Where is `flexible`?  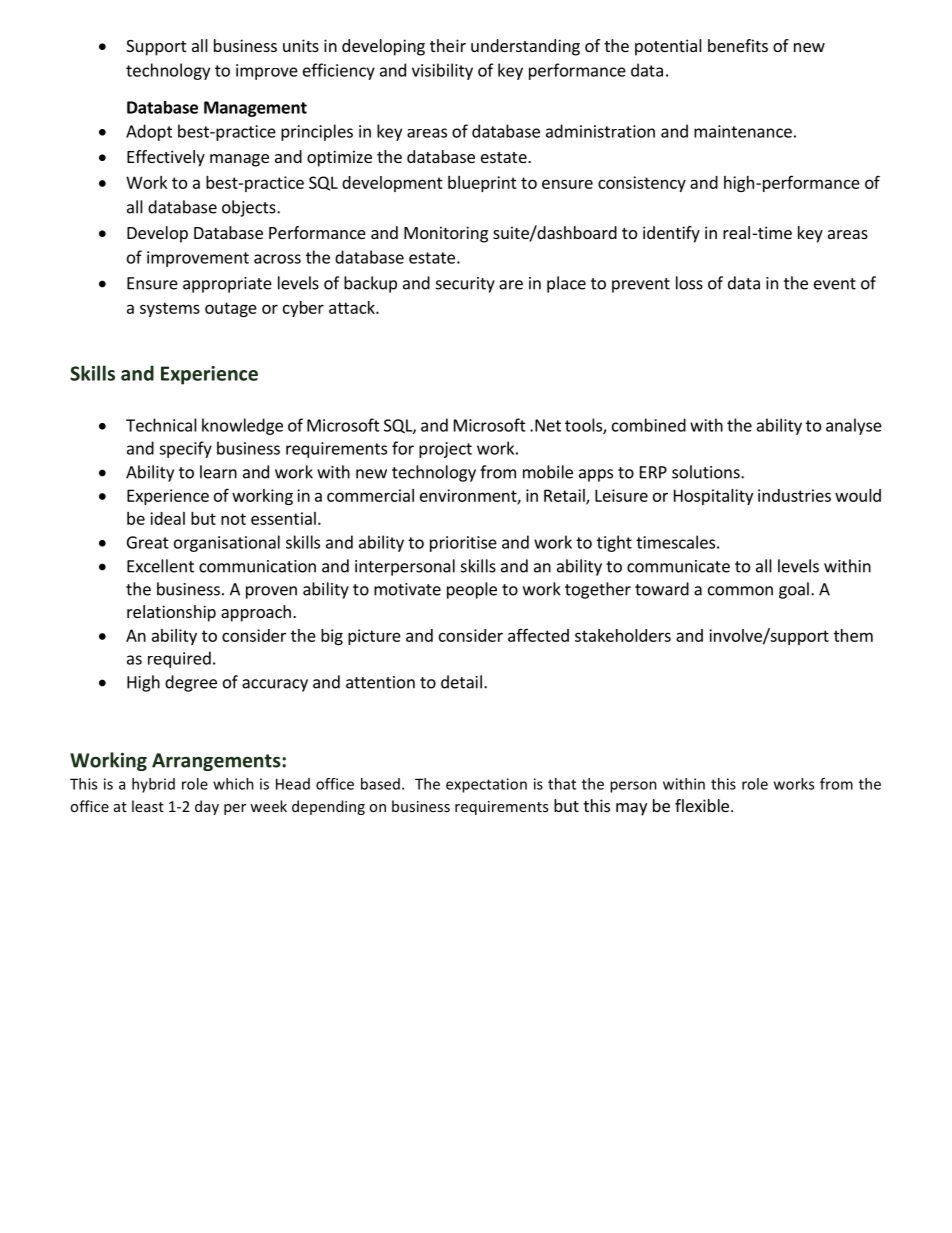
flexible is located at coordinates (702, 805).
